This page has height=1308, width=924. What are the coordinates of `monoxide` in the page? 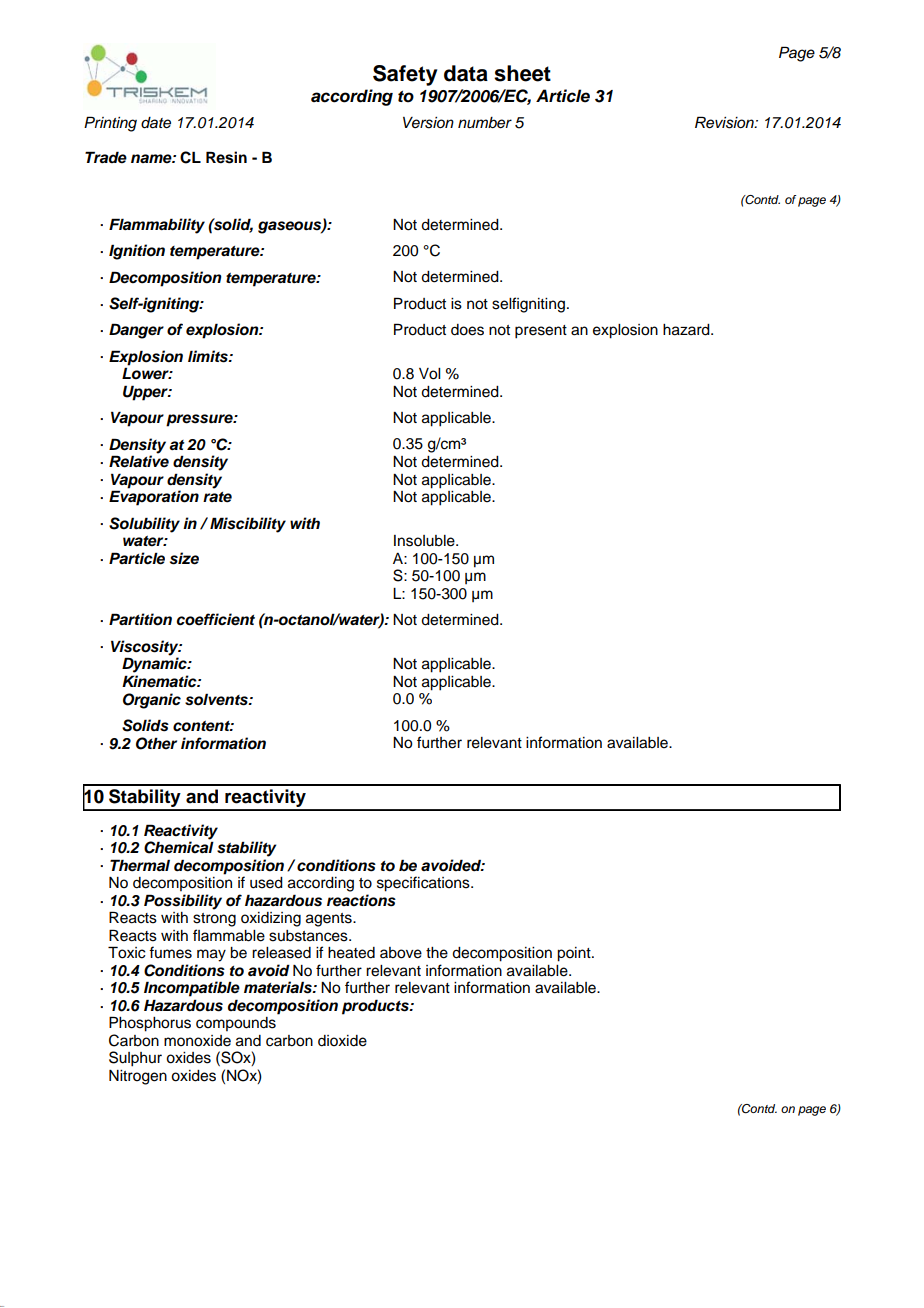 It's located at (197, 1041).
